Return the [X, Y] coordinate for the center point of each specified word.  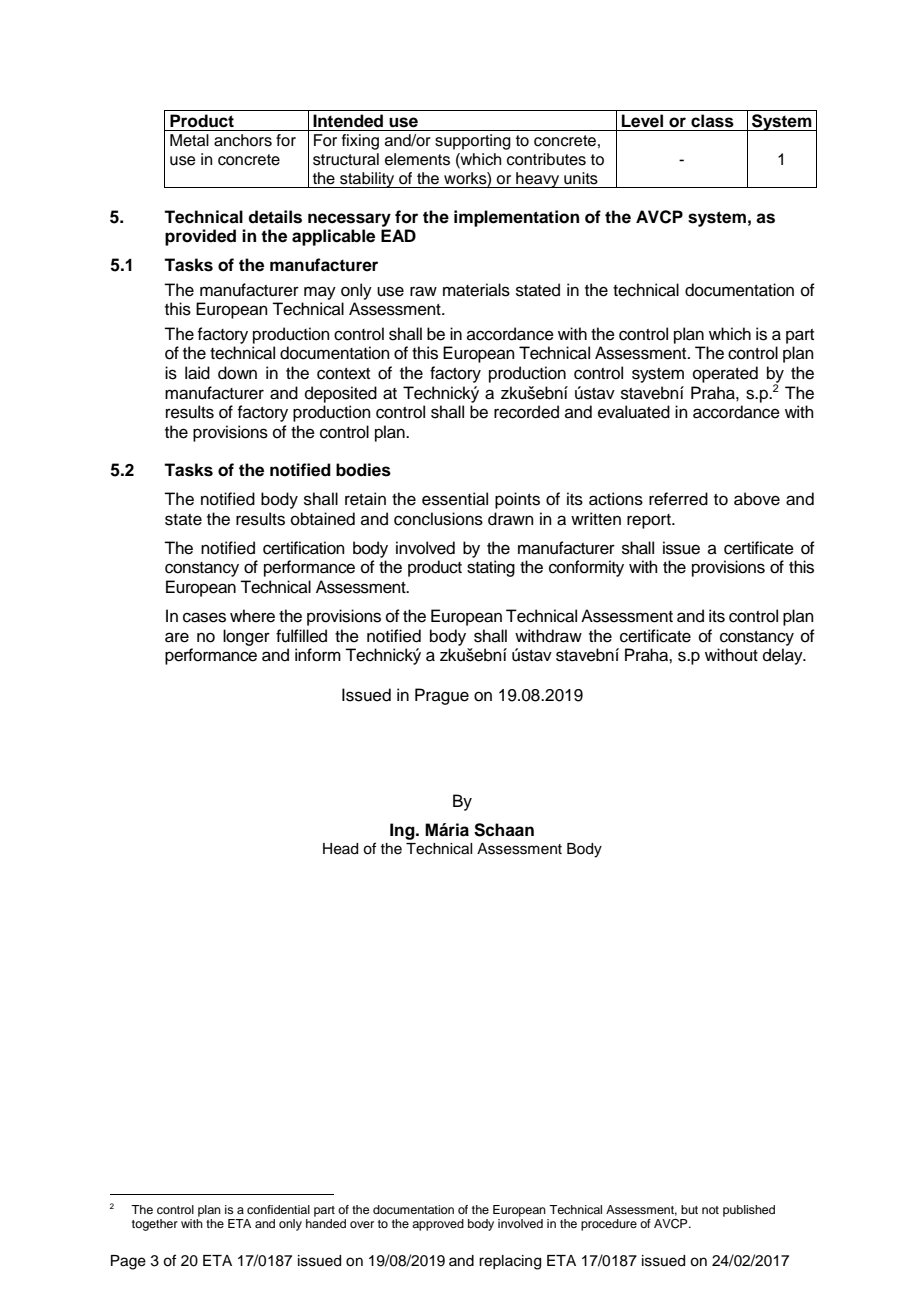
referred [678, 499]
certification [304, 548]
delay [784, 656]
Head [340, 849]
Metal [189, 140]
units [581, 178]
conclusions [438, 519]
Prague [442, 696]
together [155, 1225]
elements [417, 159]
